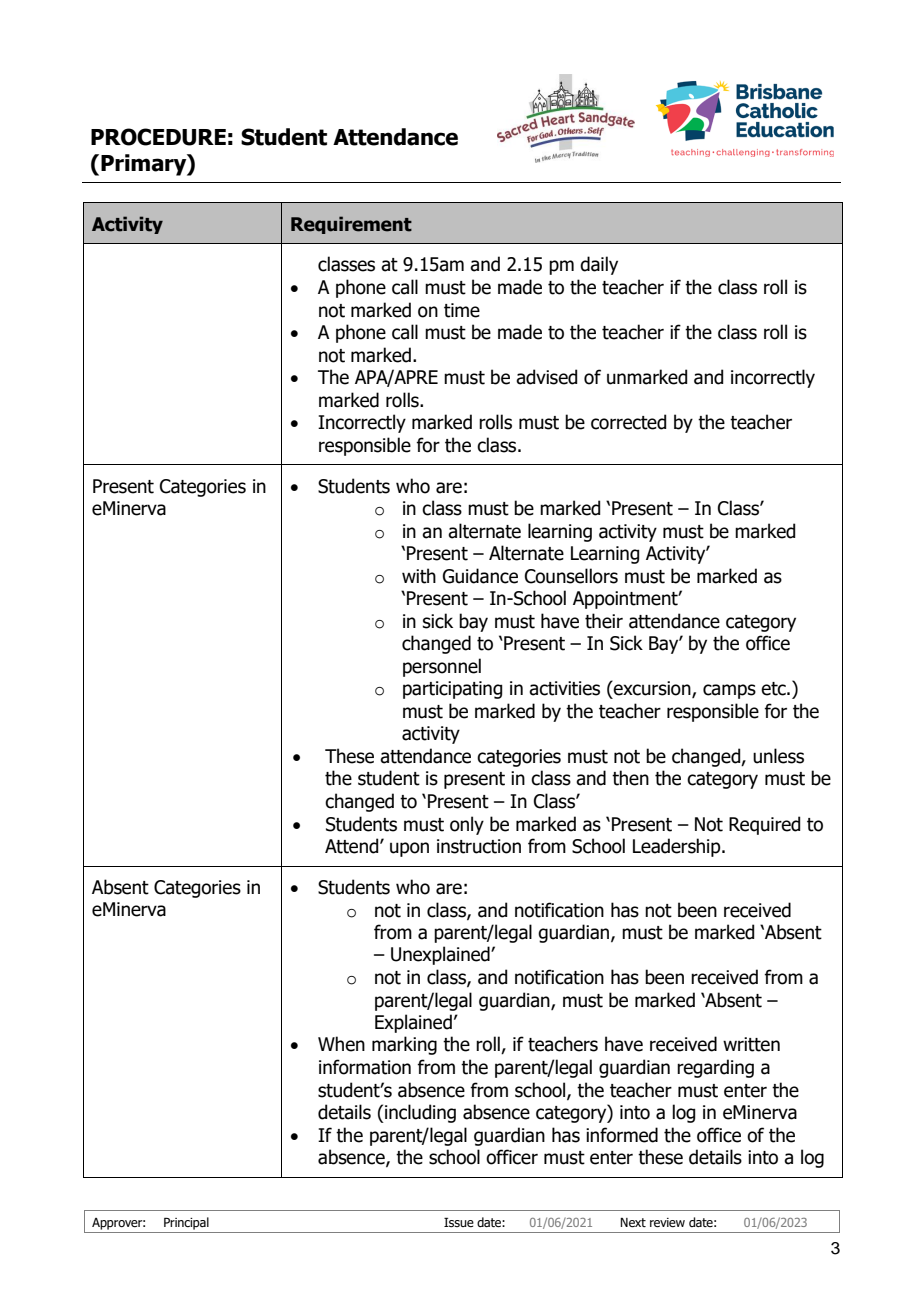  I want to click on Principal, so click(186, 1223).
